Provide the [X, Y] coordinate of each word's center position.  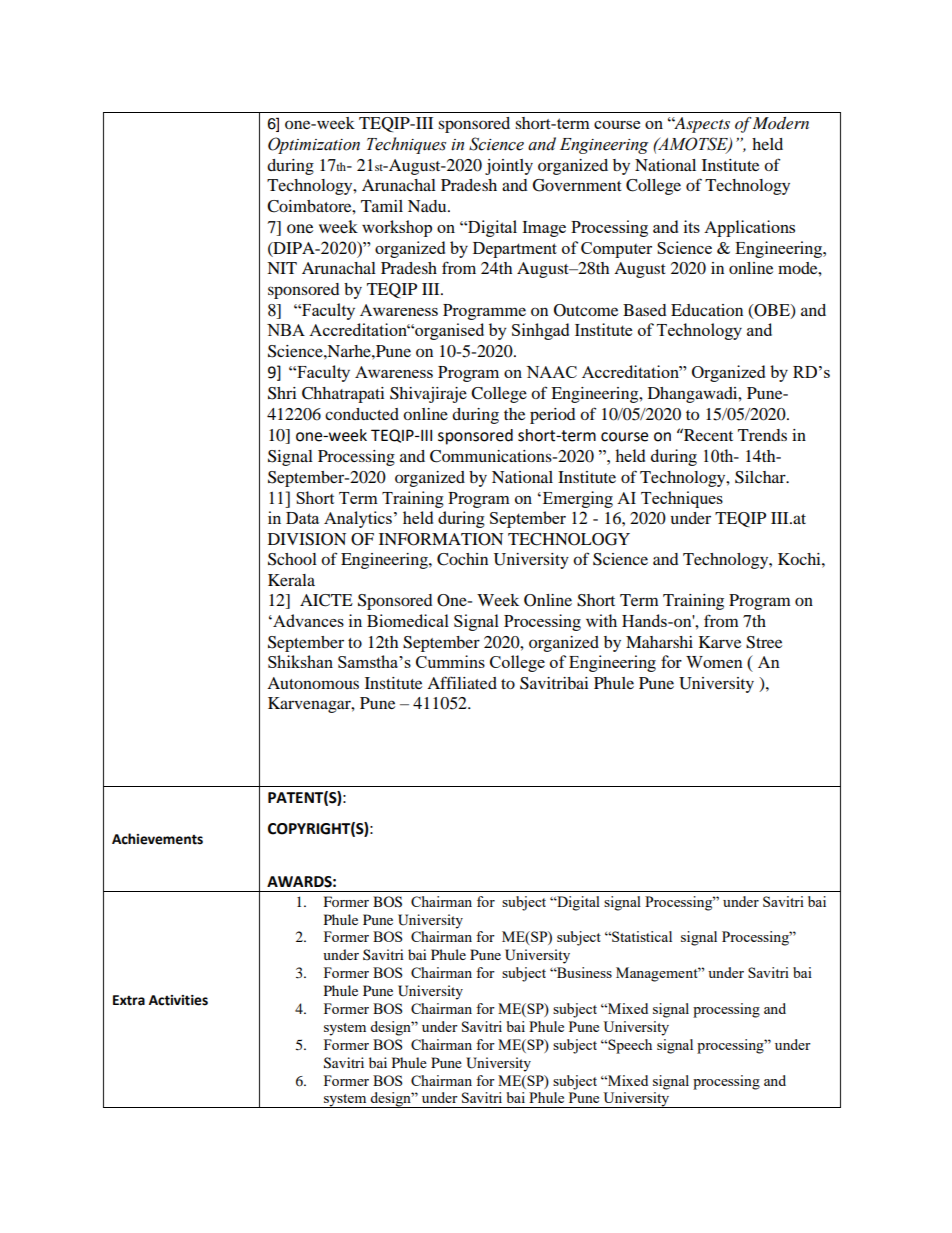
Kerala [291, 580]
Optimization [314, 145]
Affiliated [462, 682]
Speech [629, 1046]
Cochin [462, 559]
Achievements [157, 839]
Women [714, 662]
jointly [509, 167]
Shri [282, 393]
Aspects [701, 125]
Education [707, 310]
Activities [178, 1000]
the [514, 414]
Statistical [641, 936]
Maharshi [659, 642]
